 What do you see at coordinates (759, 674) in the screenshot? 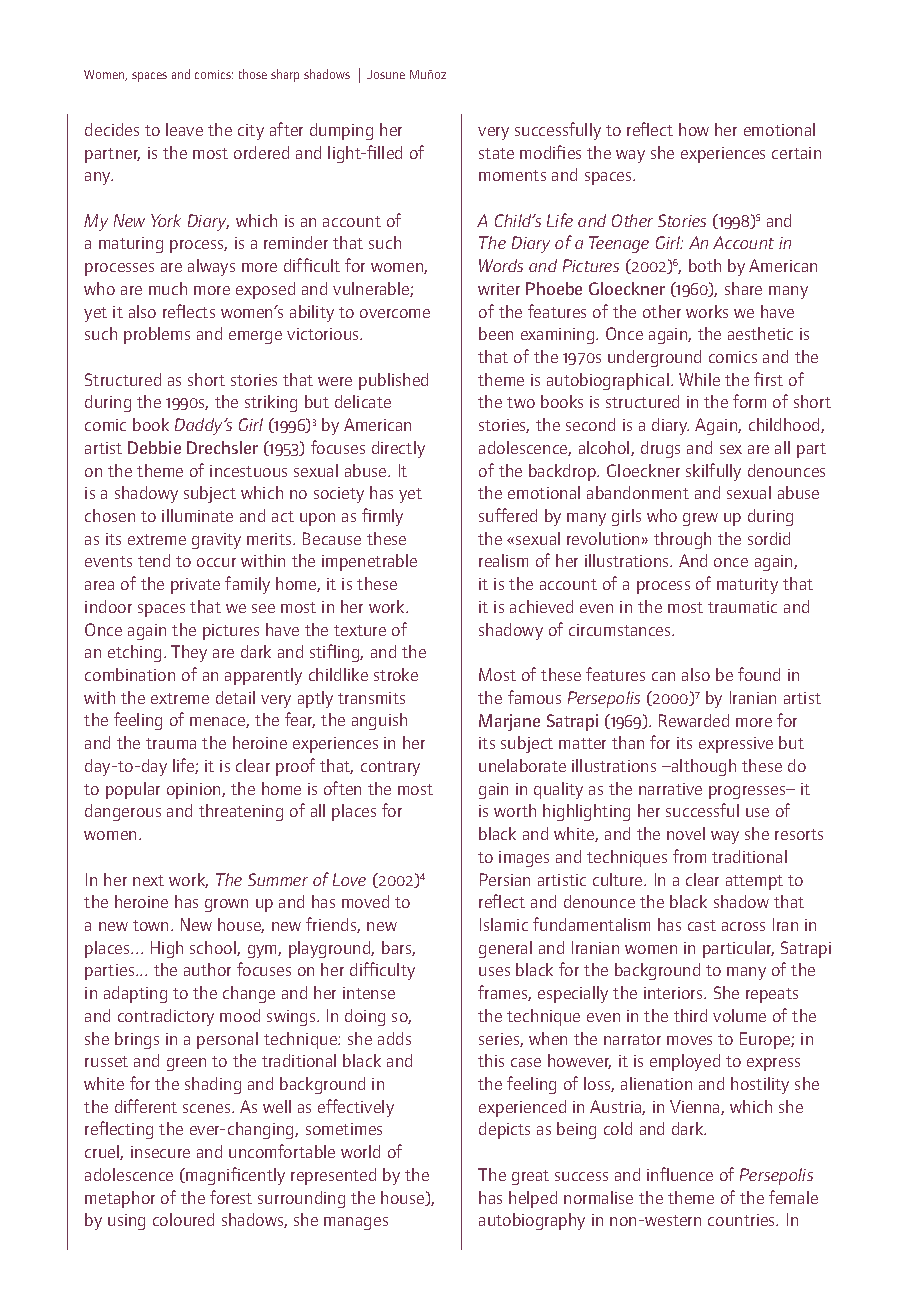
I see `found` at bounding box center [759, 674].
